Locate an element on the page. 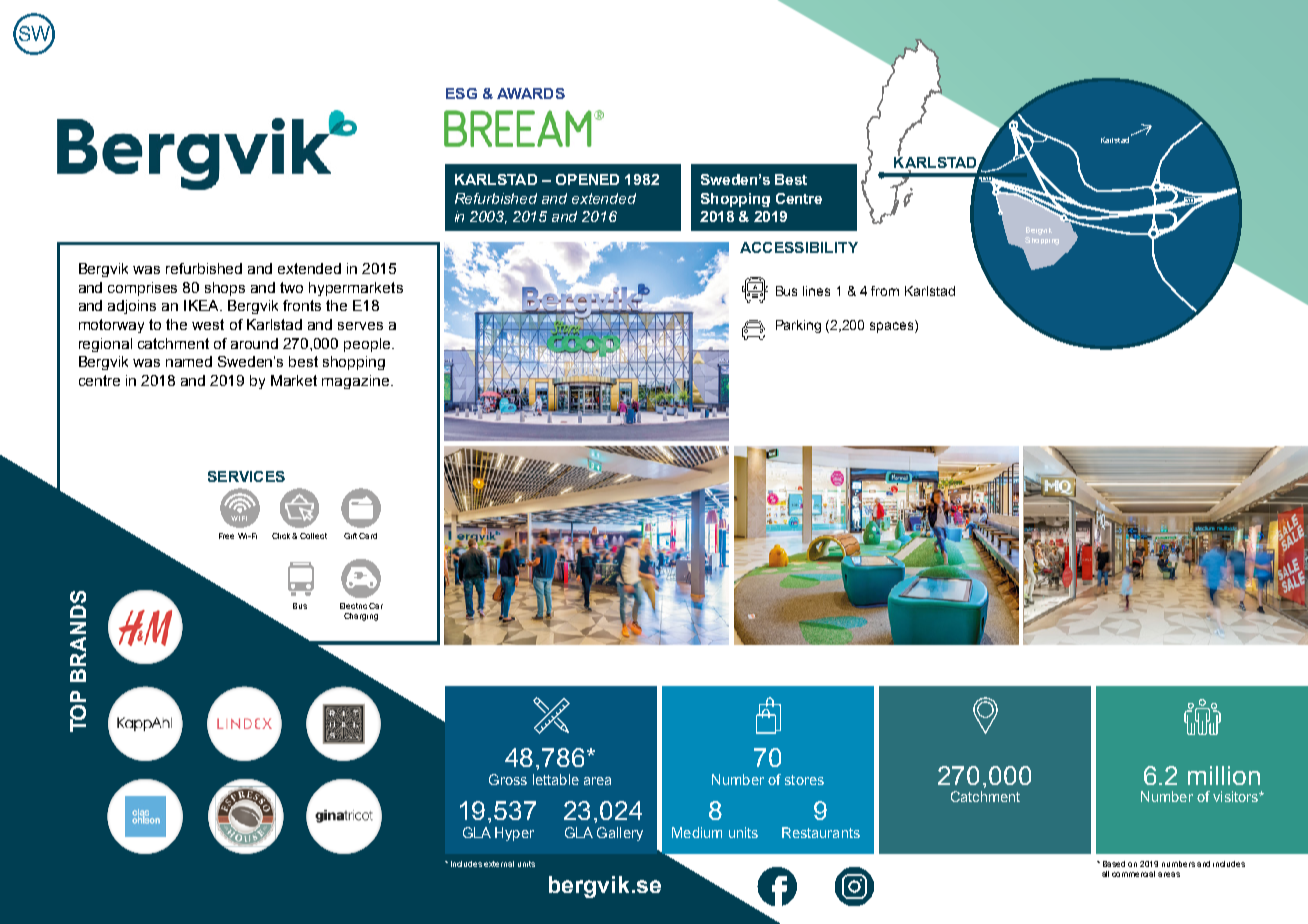  spaces is located at coordinates (893, 326).
